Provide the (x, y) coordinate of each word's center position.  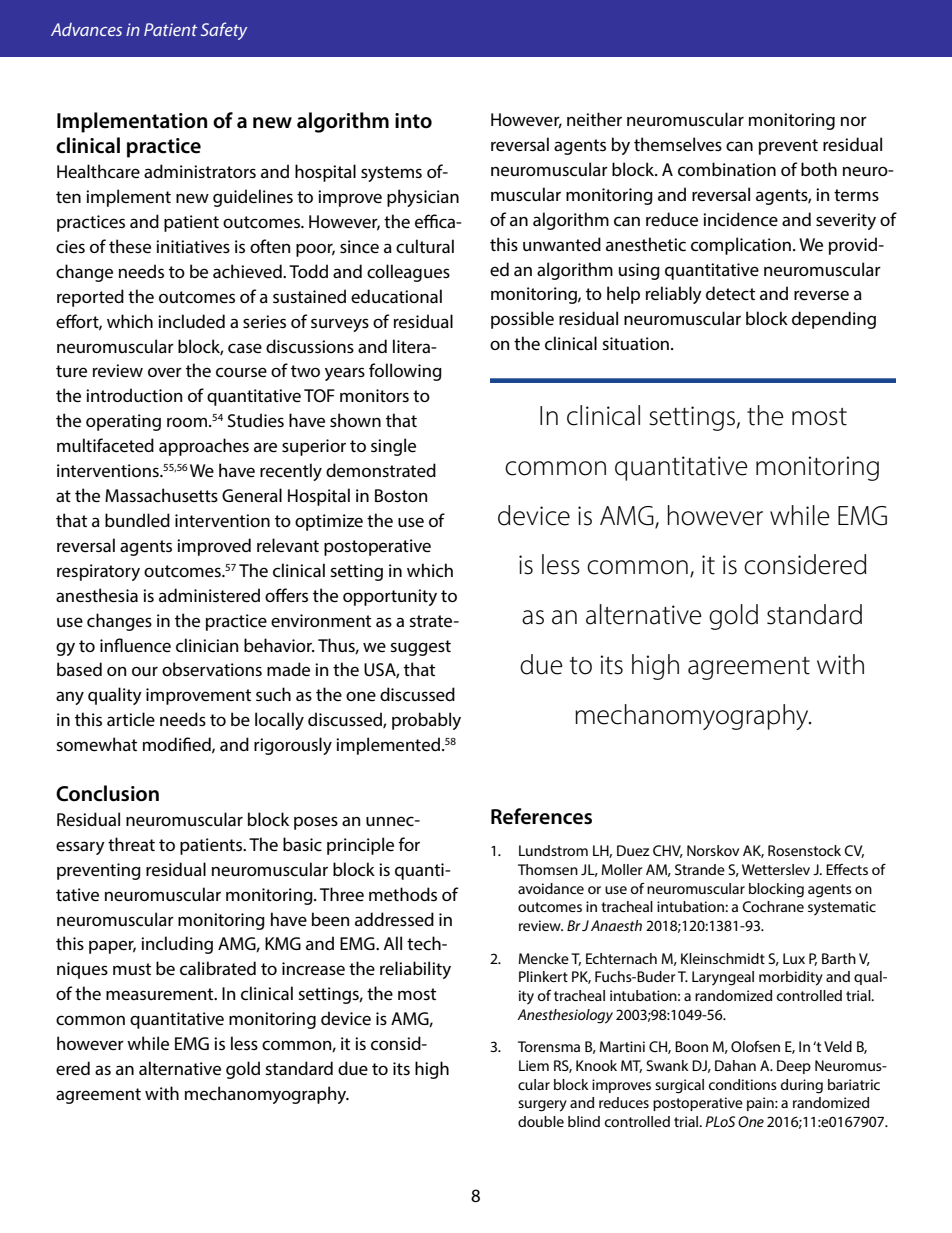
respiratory (98, 572)
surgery (542, 1106)
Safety (224, 31)
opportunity (390, 597)
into (413, 121)
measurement (161, 994)
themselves (678, 144)
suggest (420, 648)
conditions (743, 1084)
